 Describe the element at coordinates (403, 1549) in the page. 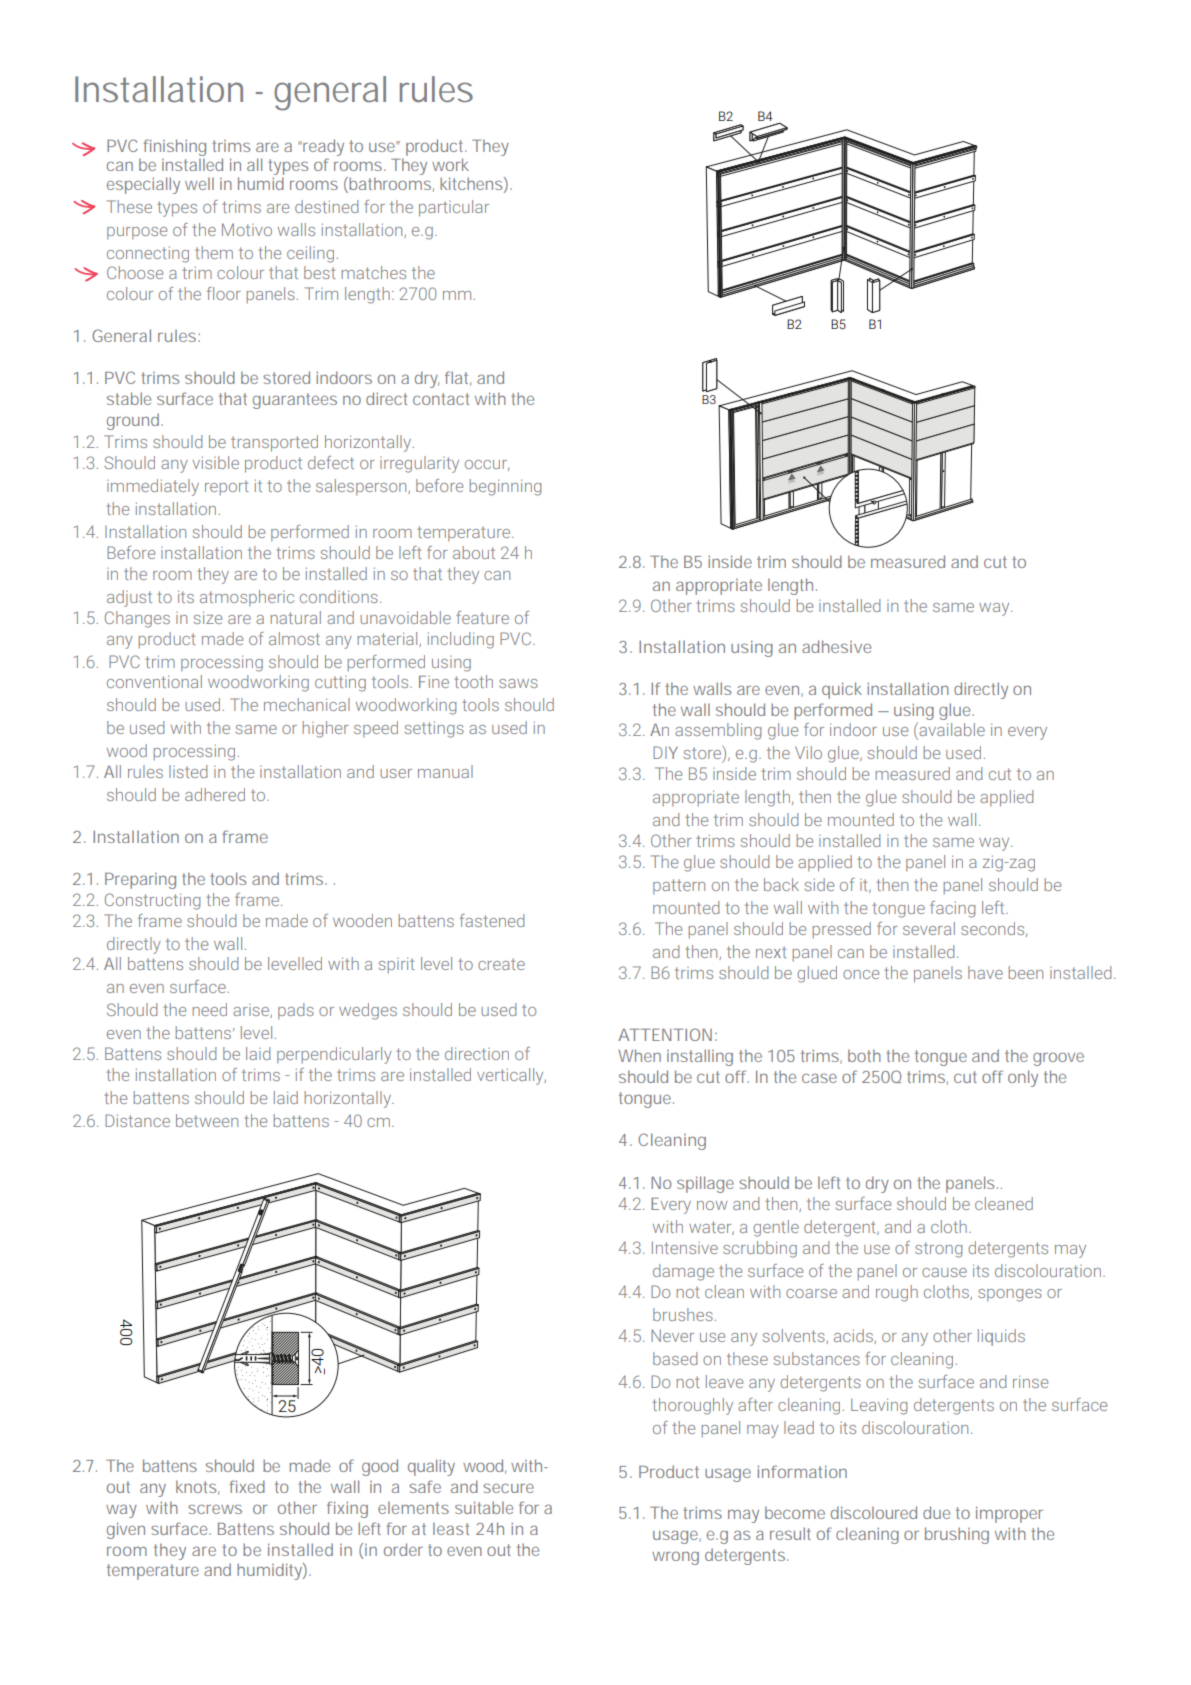

I see `order` at that location.
